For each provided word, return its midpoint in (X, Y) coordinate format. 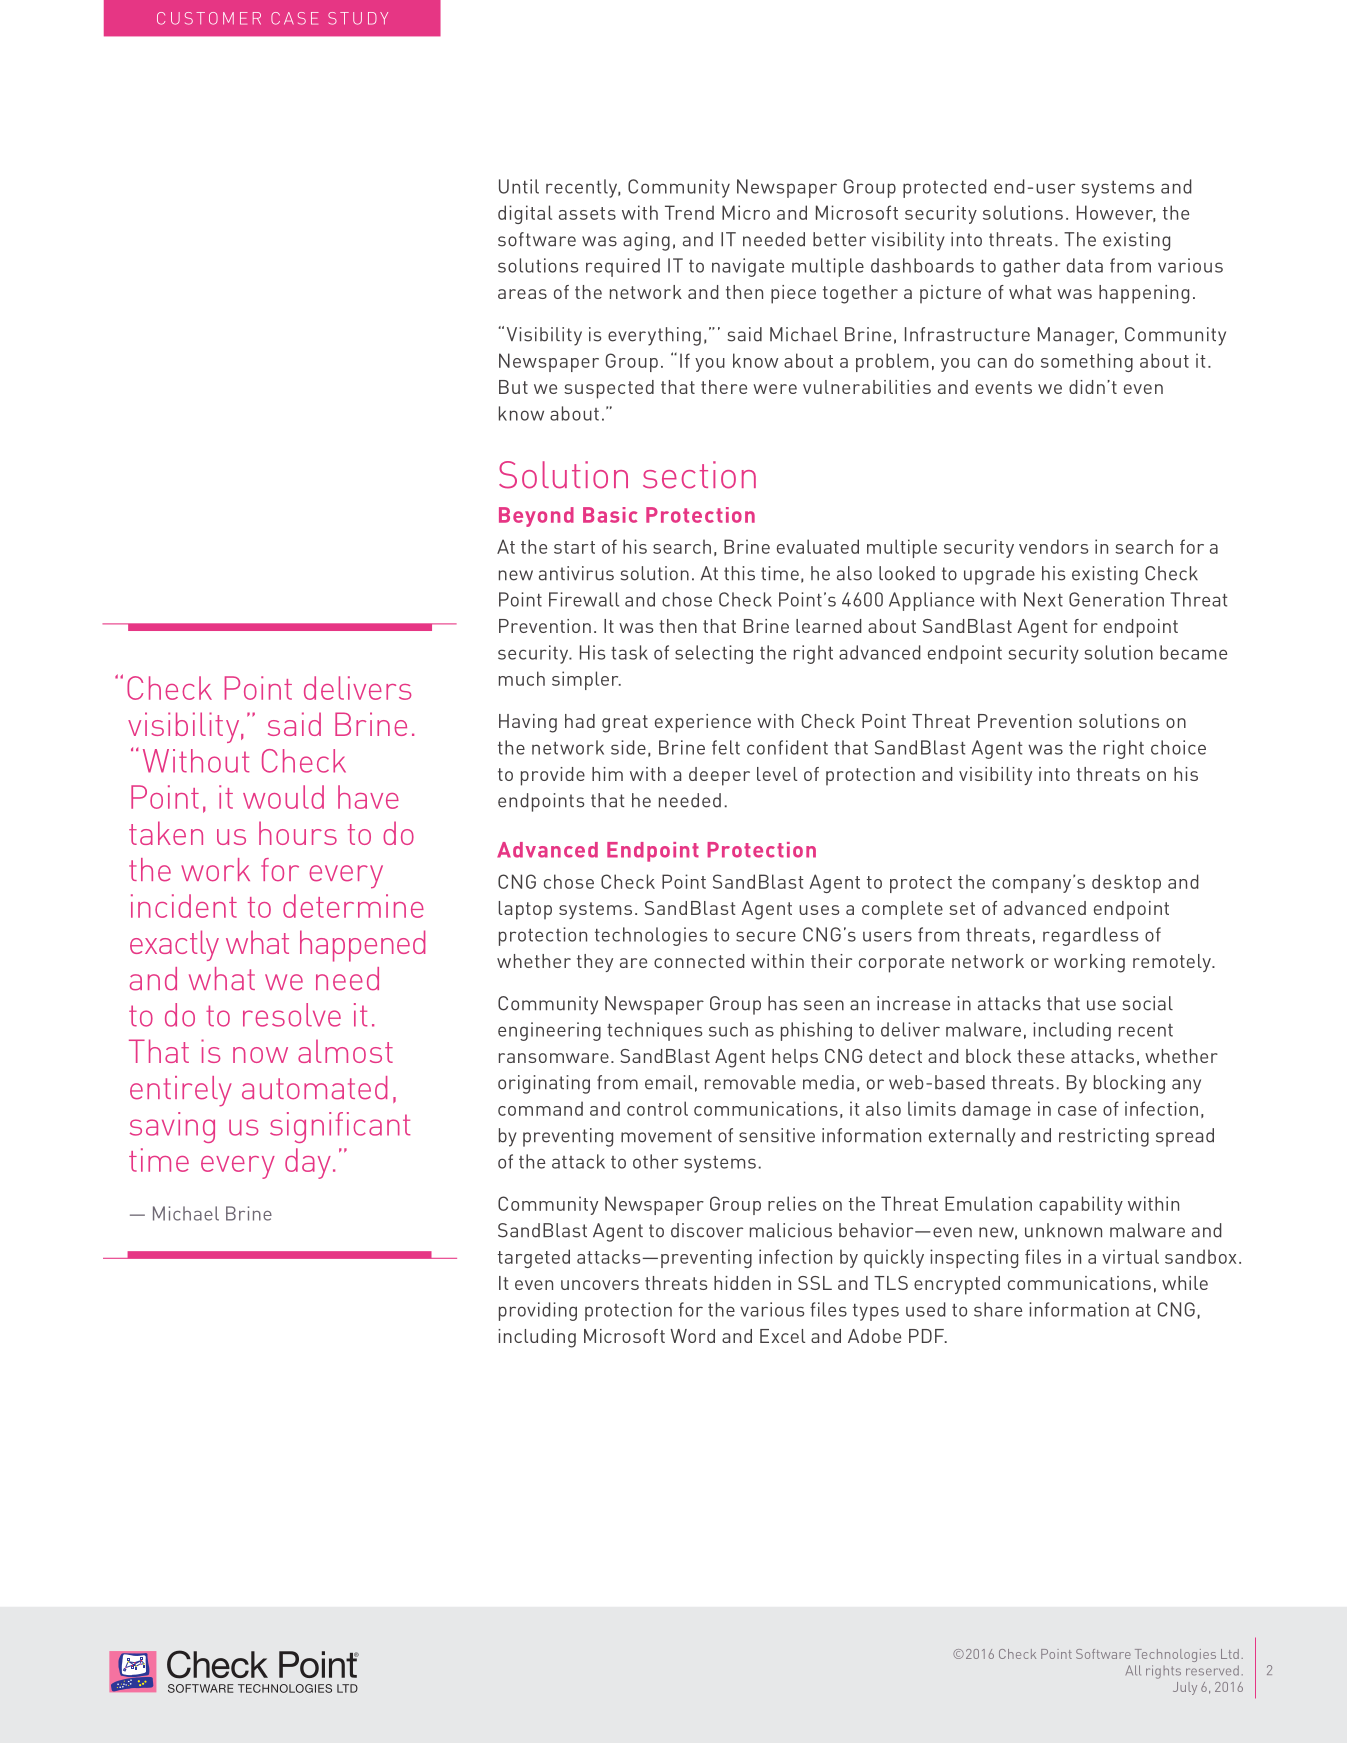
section (699, 475)
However (1116, 213)
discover (707, 1230)
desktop (1126, 883)
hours (298, 833)
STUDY (358, 18)
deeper (719, 776)
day (308, 1163)
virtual (1130, 1256)
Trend (689, 212)
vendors (1053, 546)
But (513, 387)
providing (538, 1311)
